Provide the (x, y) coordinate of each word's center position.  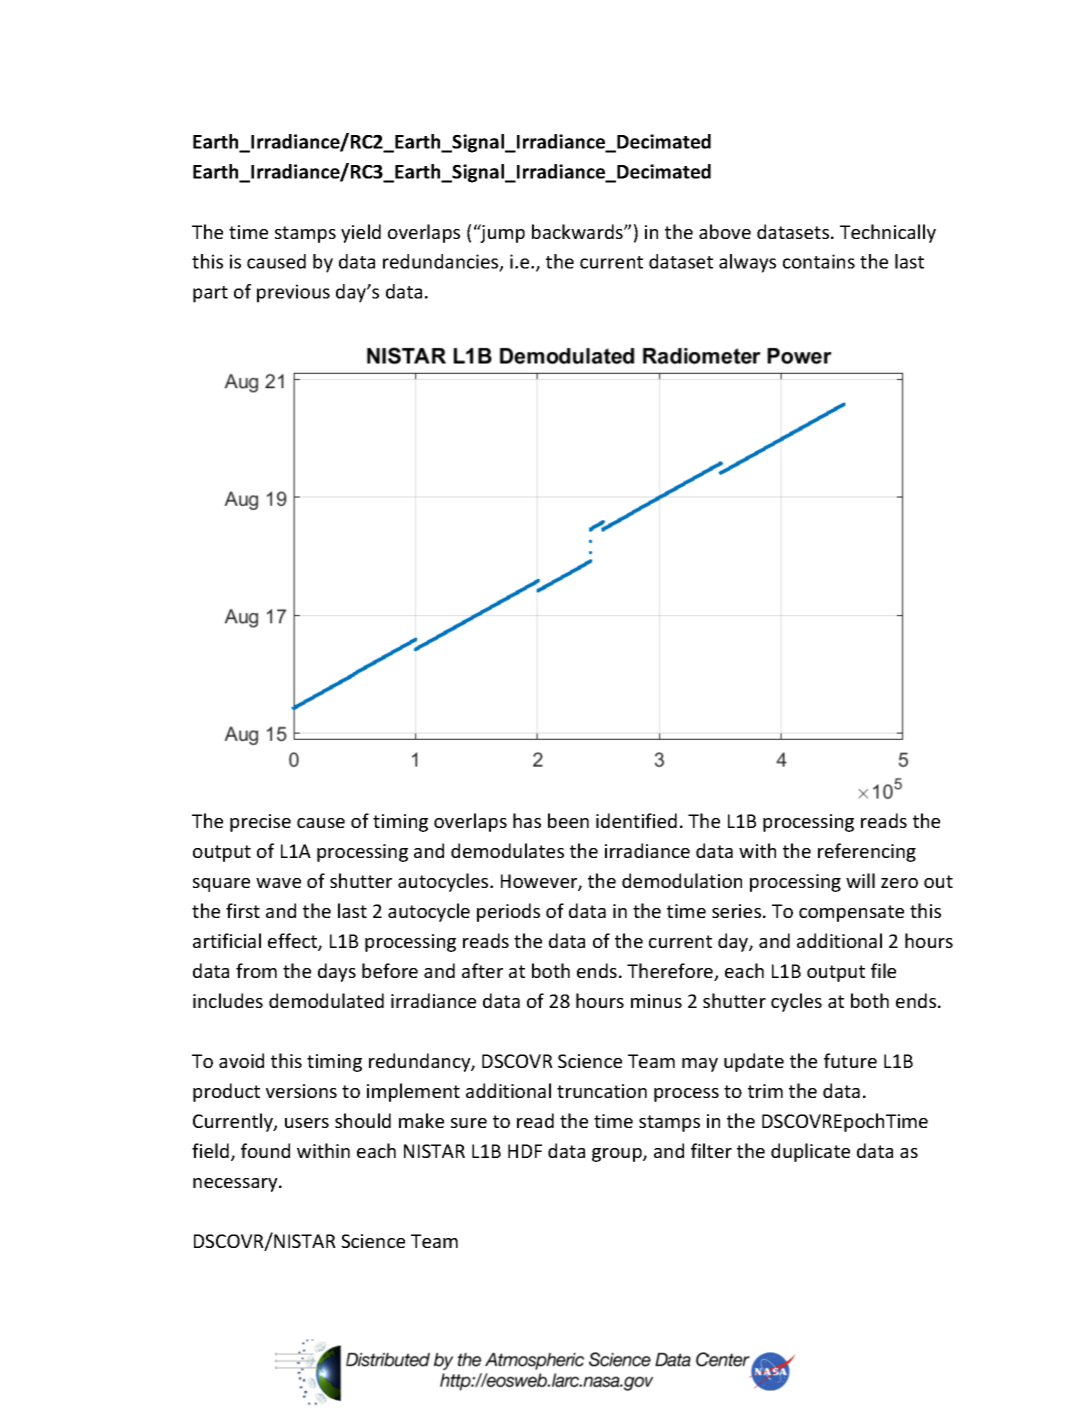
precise (260, 823)
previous (293, 293)
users (307, 1123)
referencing (867, 852)
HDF (525, 1151)
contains (819, 261)
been (568, 820)
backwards (578, 231)
